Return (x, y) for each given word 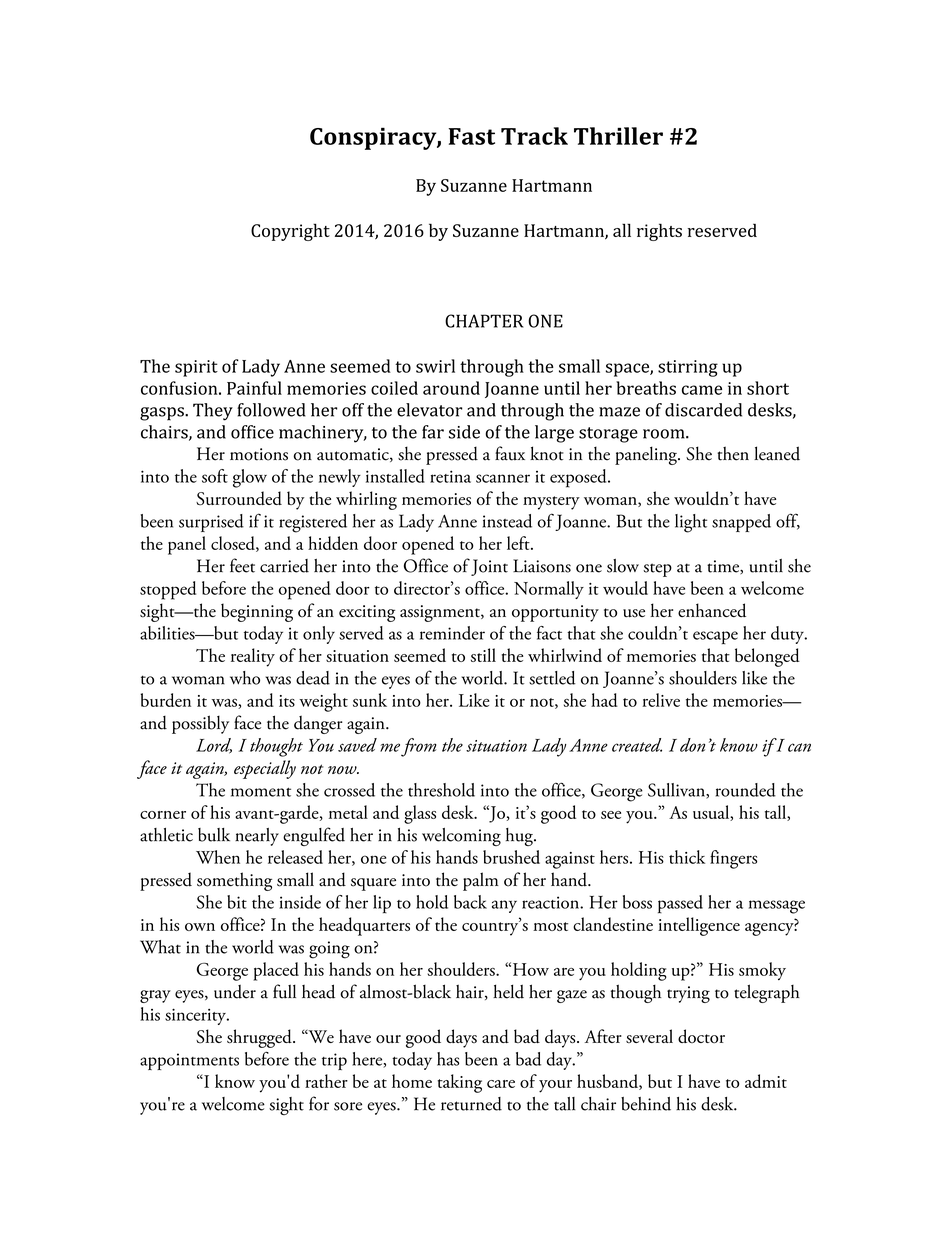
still (483, 655)
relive (661, 700)
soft (215, 476)
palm (481, 881)
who (245, 678)
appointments (189, 1061)
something (234, 881)
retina (450, 476)
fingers (733, 859)
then (733, 453)
